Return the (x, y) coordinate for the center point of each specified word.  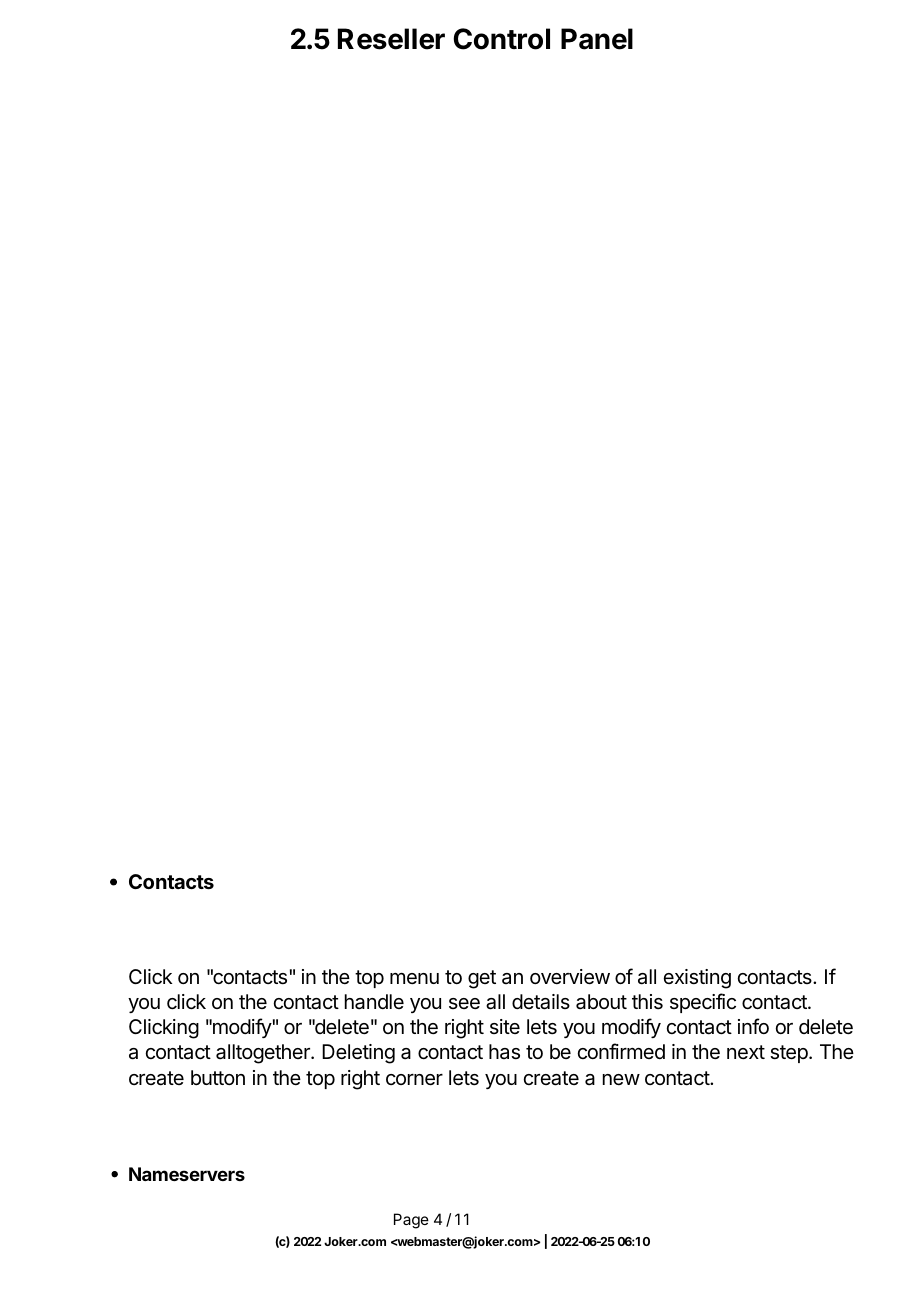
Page (411, 1221)
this (647, 1002)
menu (414, 978)
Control (501, 39)
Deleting (358, 1054)
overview (570, 977)
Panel (597, 39)
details (541, 1002)
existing (697, 979)
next (746, 1052)
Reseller (391, 39)
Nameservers (187, 1174)
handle (374, 1002)
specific (703, 1003)
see (464, 1003)
